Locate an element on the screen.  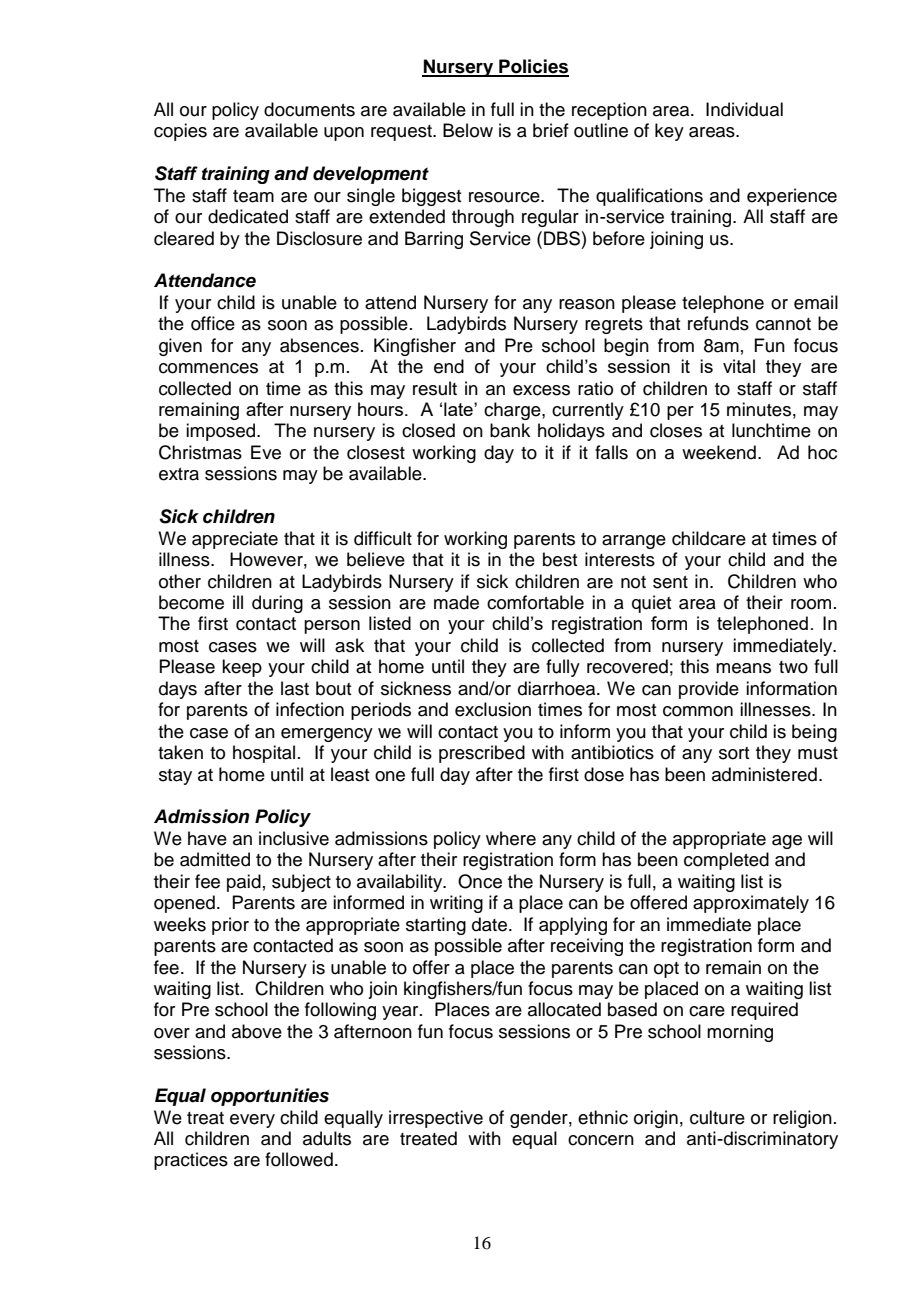
imposed is located at coordinates (222, 432).
